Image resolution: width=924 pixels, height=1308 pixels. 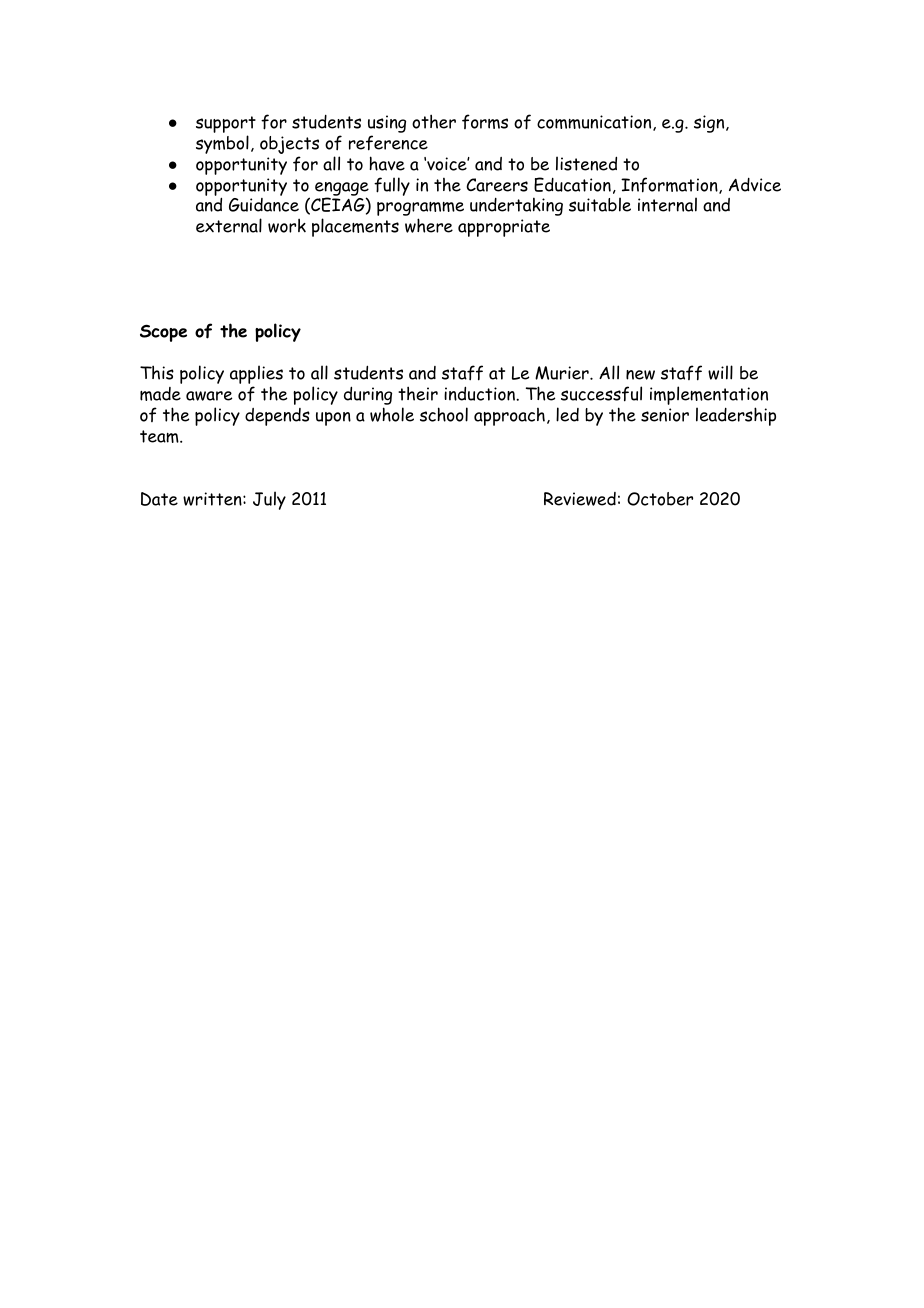 I want to click on sign, so click(x=710, y=124).
